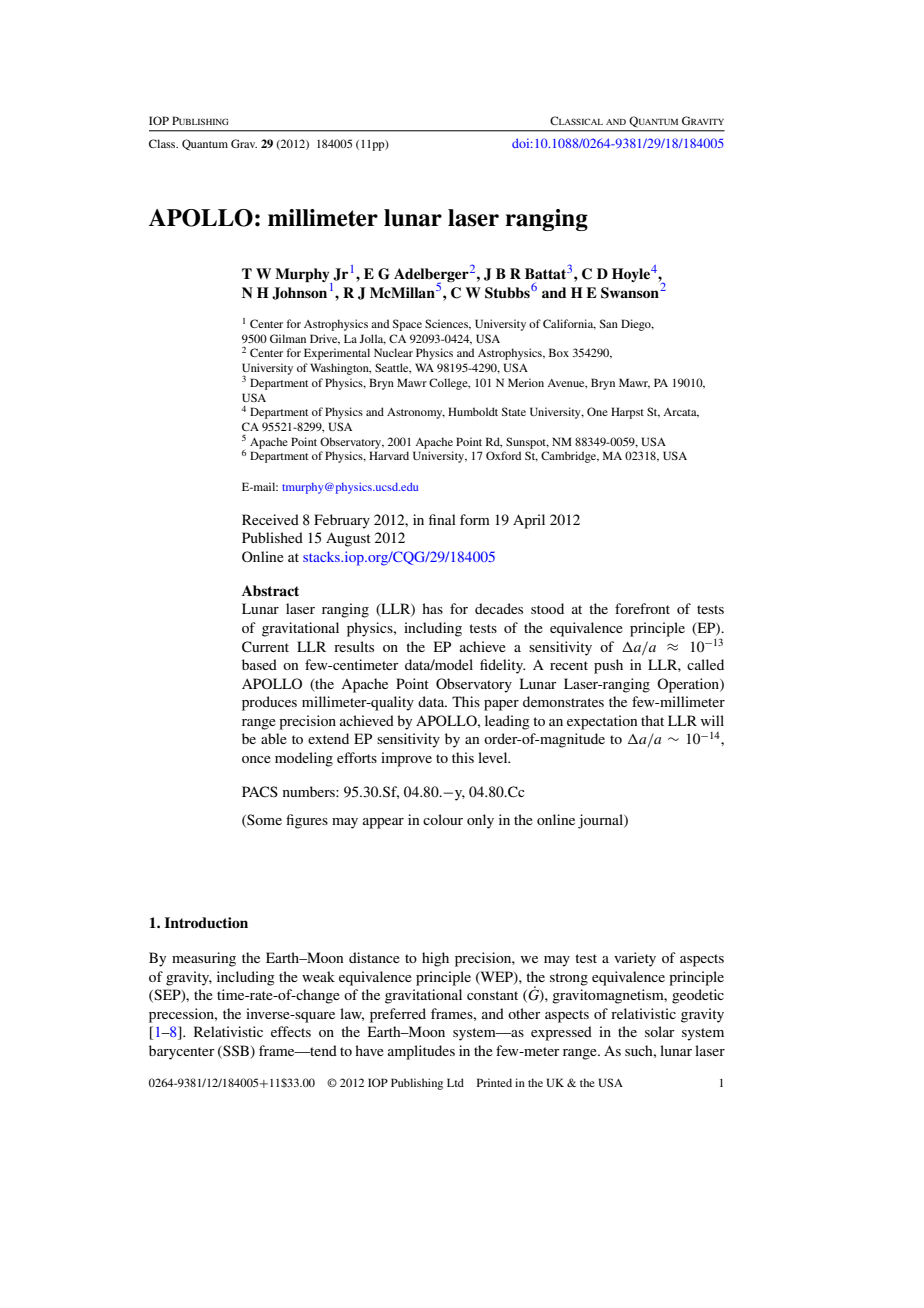 This screenshot has height=1308, width=924. Describe the element at coordinates (288, 338) in the screenshot. I see `Gilman` at that location.
